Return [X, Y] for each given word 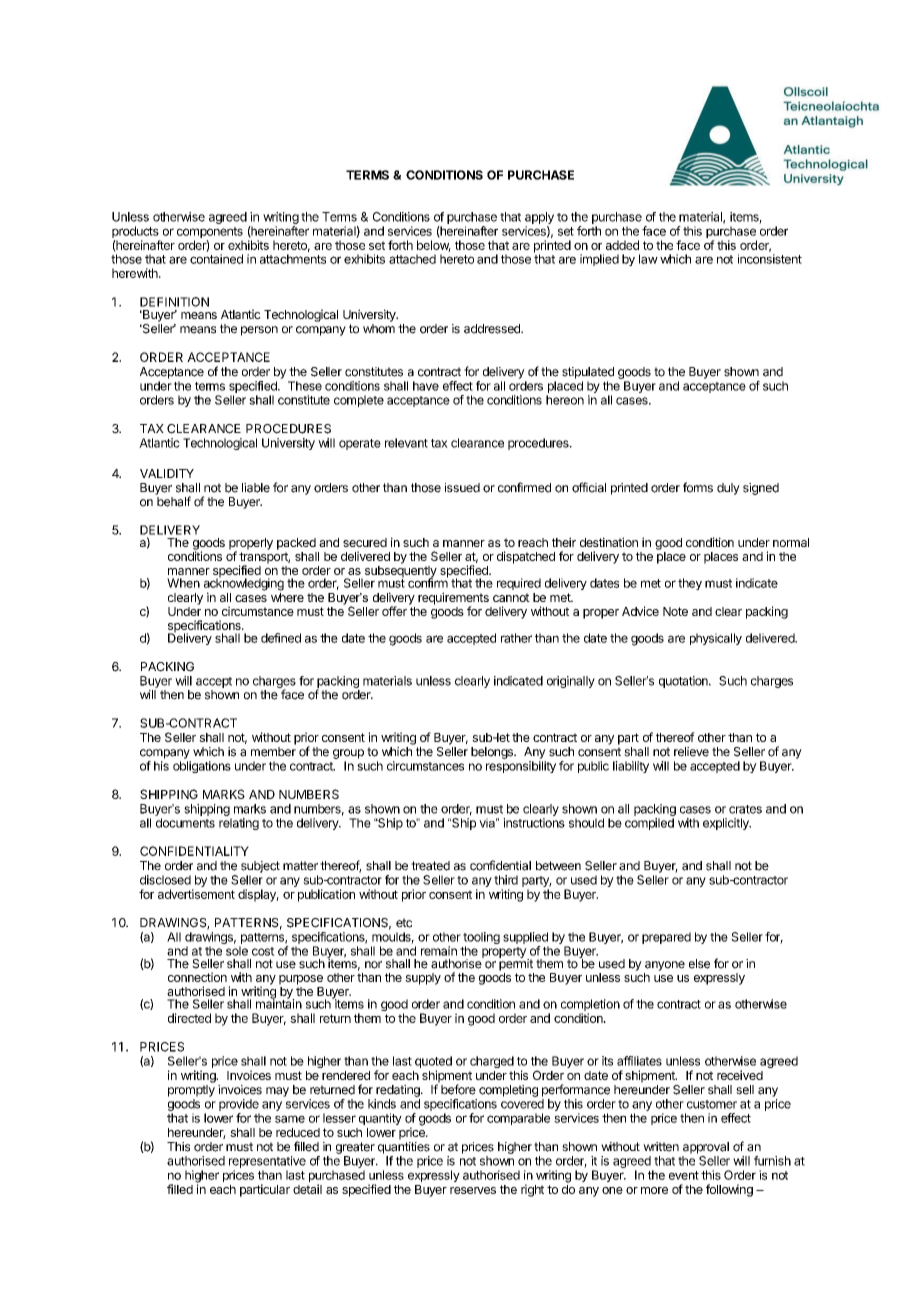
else [699, 964]
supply [423, 979]
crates [745, 809]
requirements [453, 599]
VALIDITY [167, 473]
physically [716, 639]
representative [267, 1162]
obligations [202, 767]
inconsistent [770, 259]
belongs [493, 753]
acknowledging [244, 584]
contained [216, 259]
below [434, 246]
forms [698, 487]
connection [197, 977]
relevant [406, 443]
